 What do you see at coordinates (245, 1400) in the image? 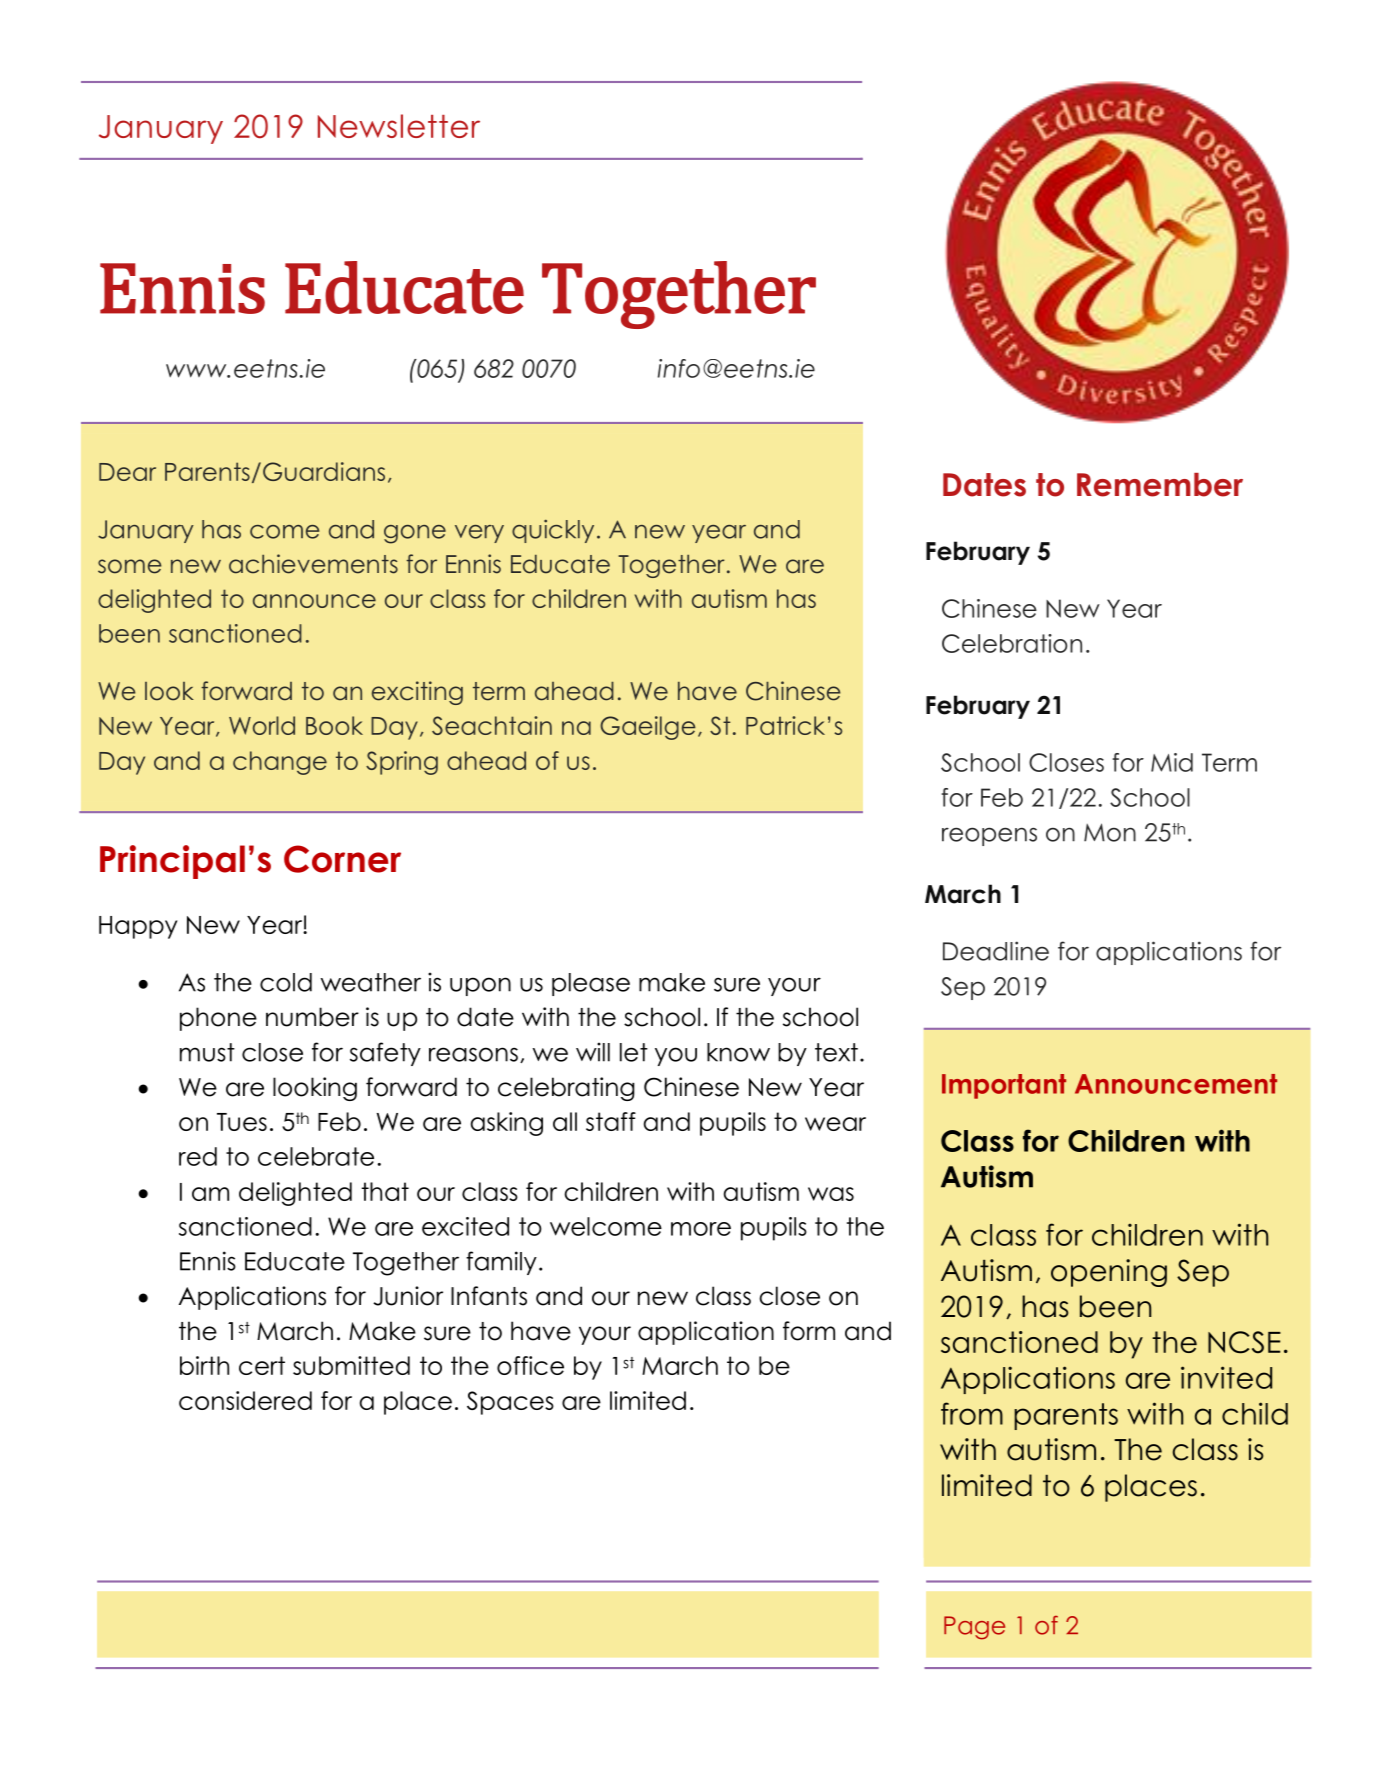
I see `considered` at bounding box center [245, 1400].
